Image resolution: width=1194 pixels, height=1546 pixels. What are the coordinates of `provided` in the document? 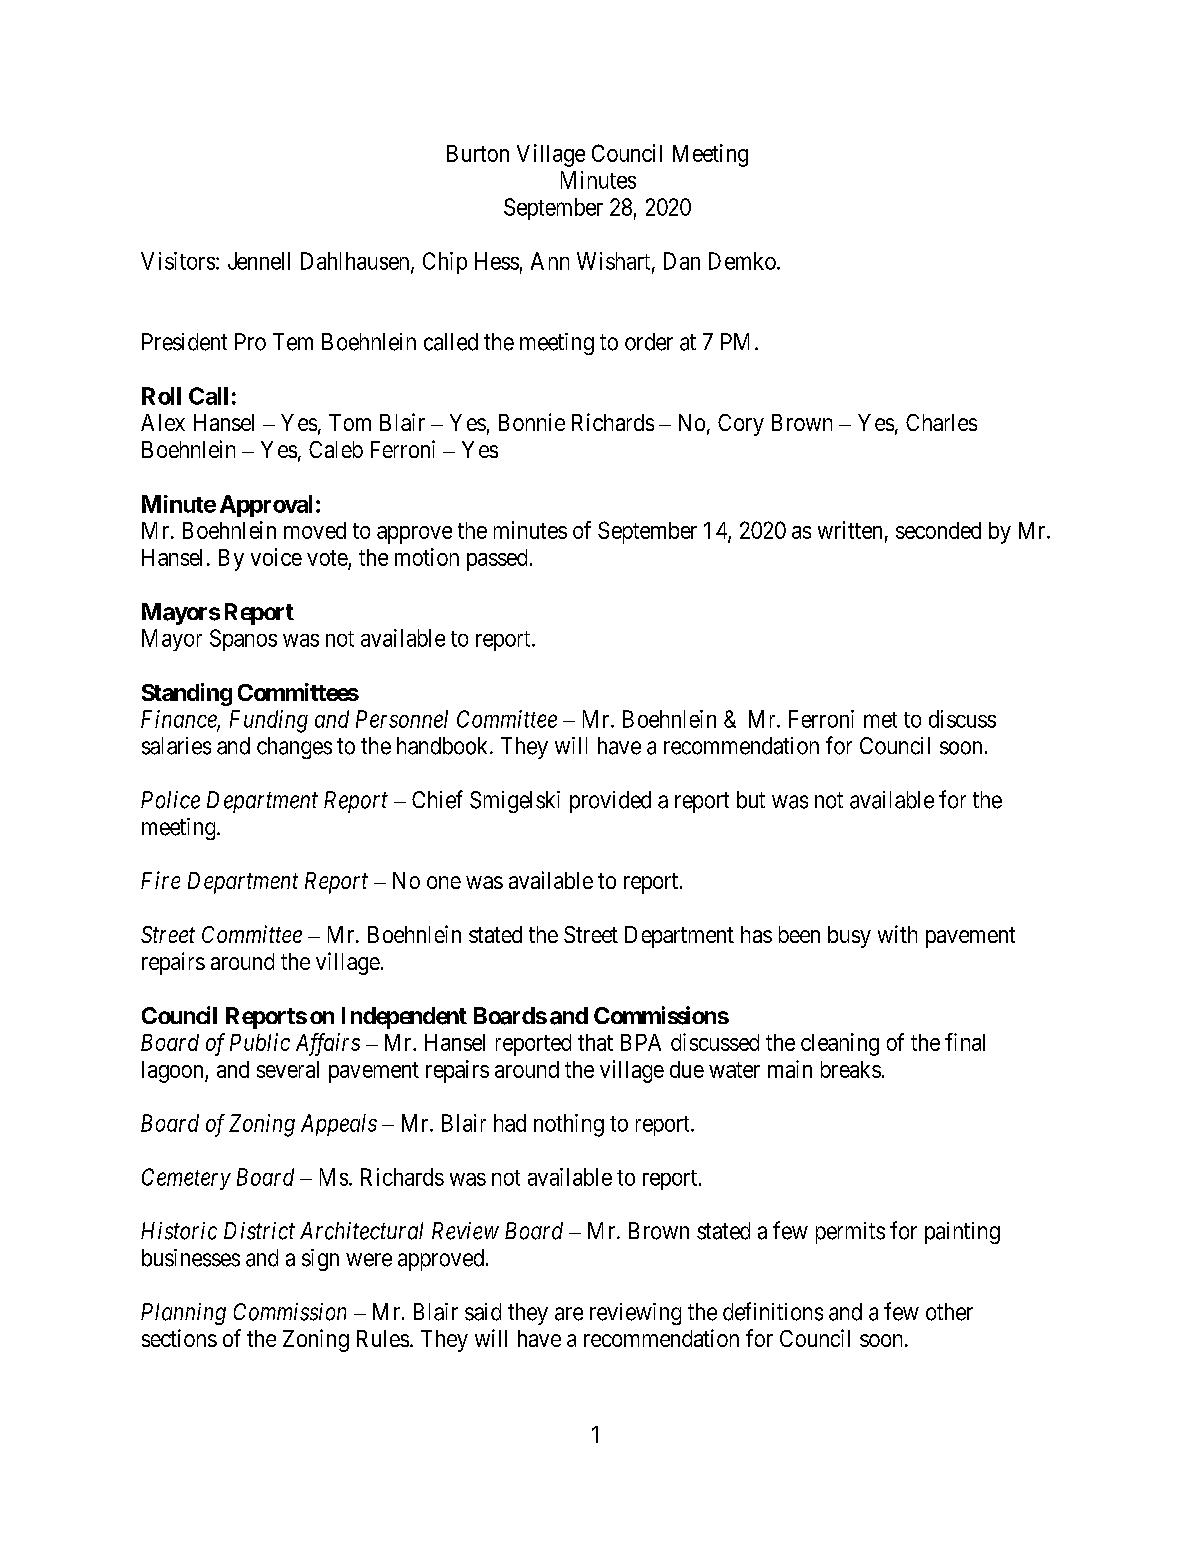 It's located at (610, 802).
